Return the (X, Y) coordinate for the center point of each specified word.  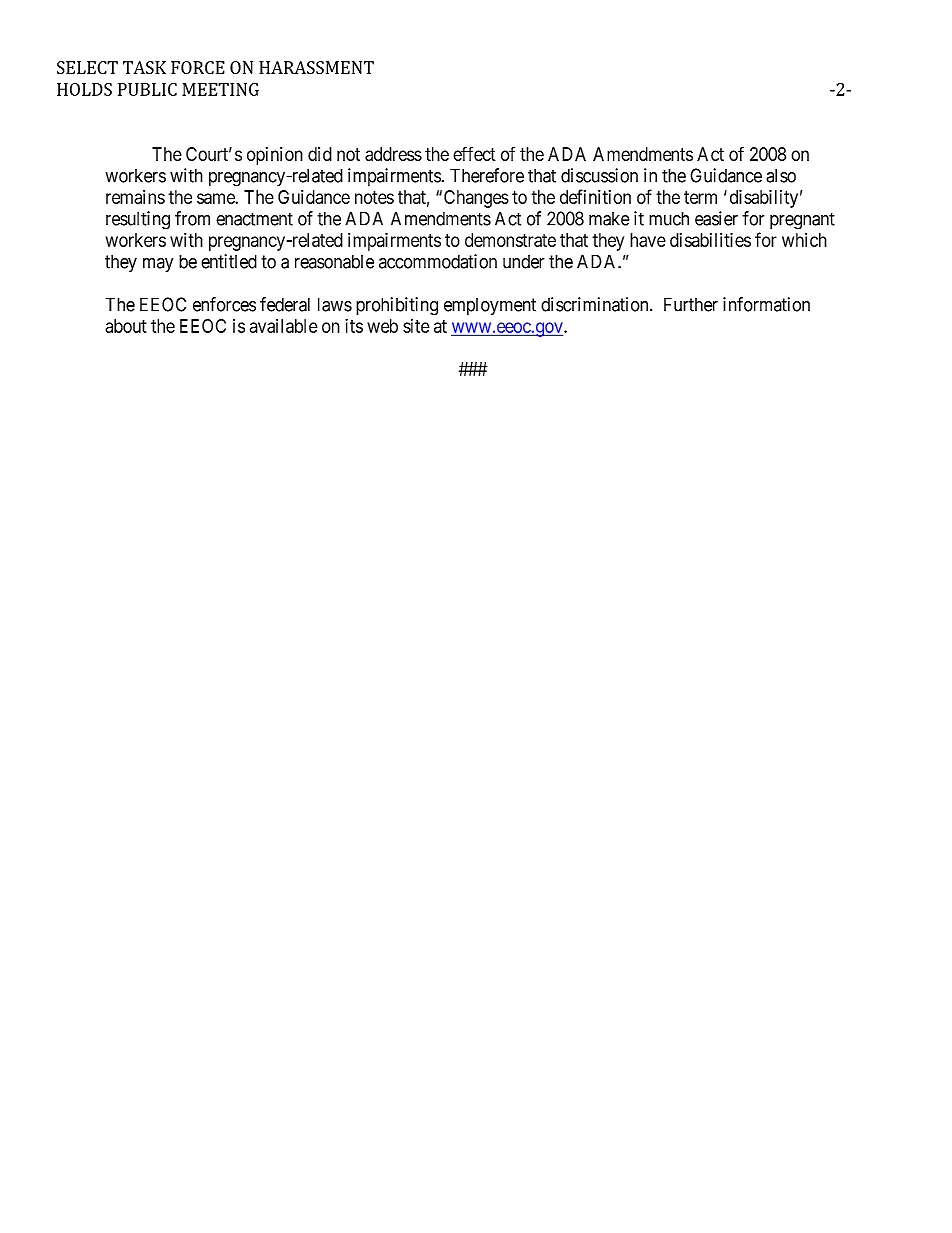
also (781, 175)
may (158, 265)
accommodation (438, 261)
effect (474, 153)
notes (374, 197)
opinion (275, 156)
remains (135, 197)
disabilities (710, 240)
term (700, 197)
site (416, 326)
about (126, 326)
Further (691, 304)
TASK (144, 67)
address (393, 154)
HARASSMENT (316, 67)
